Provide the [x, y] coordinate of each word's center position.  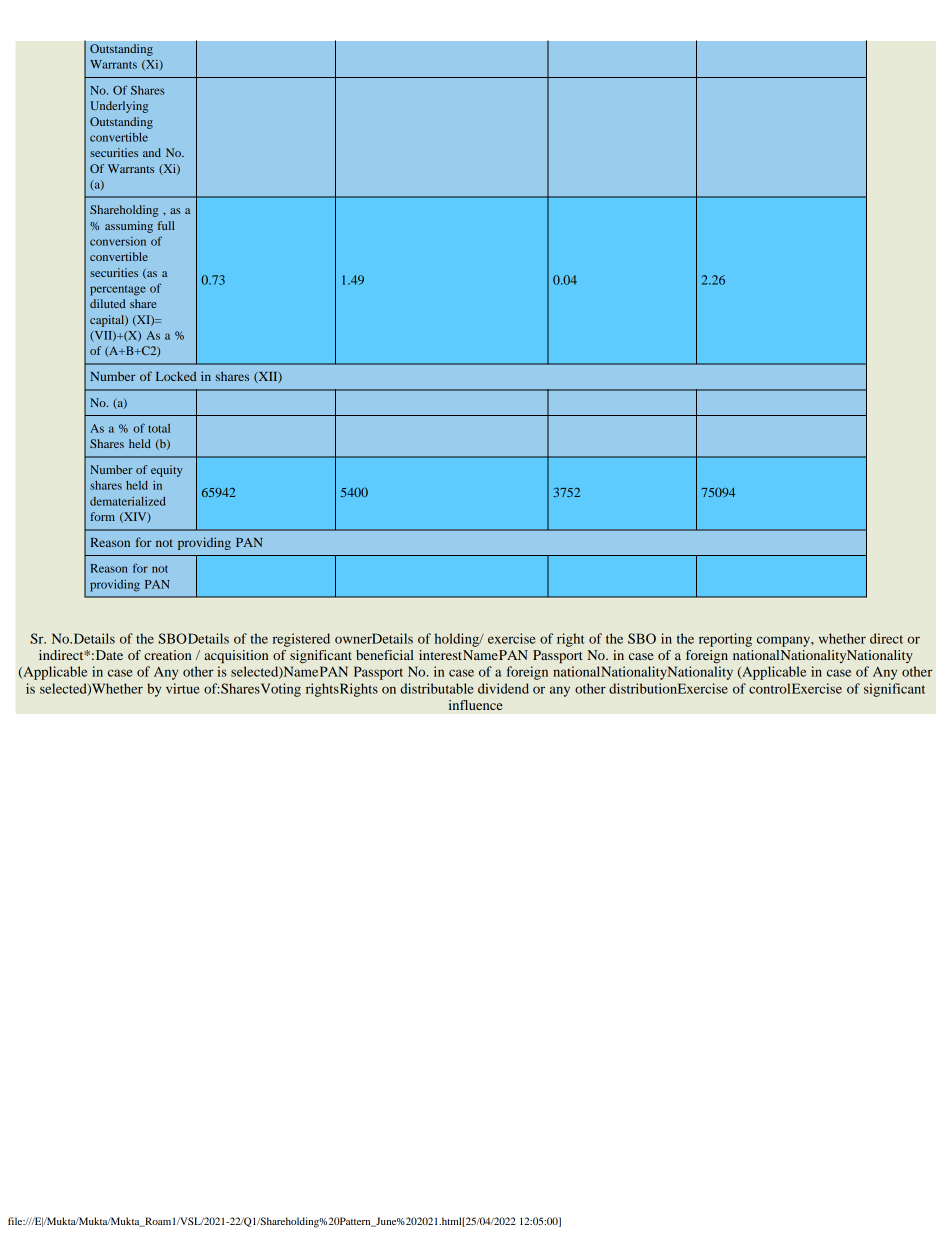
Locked [176, 376]
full [166, 225]
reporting [725, 640]
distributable [437, 688]
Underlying [119, 107]
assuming [129, 227]
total [159, 428]
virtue [183, 688]
